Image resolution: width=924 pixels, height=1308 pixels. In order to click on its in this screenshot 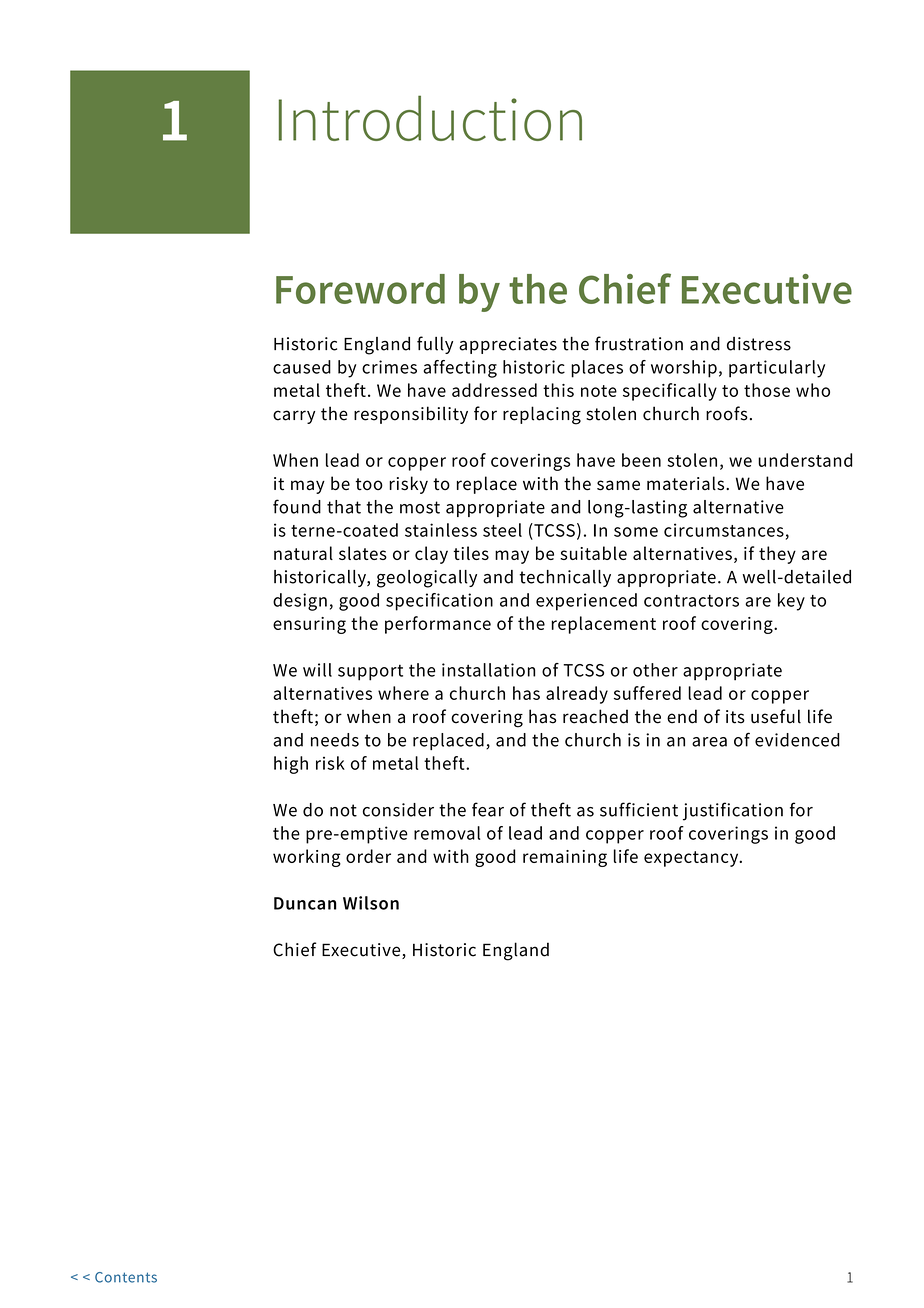, I will do `click(735, 717)`.
